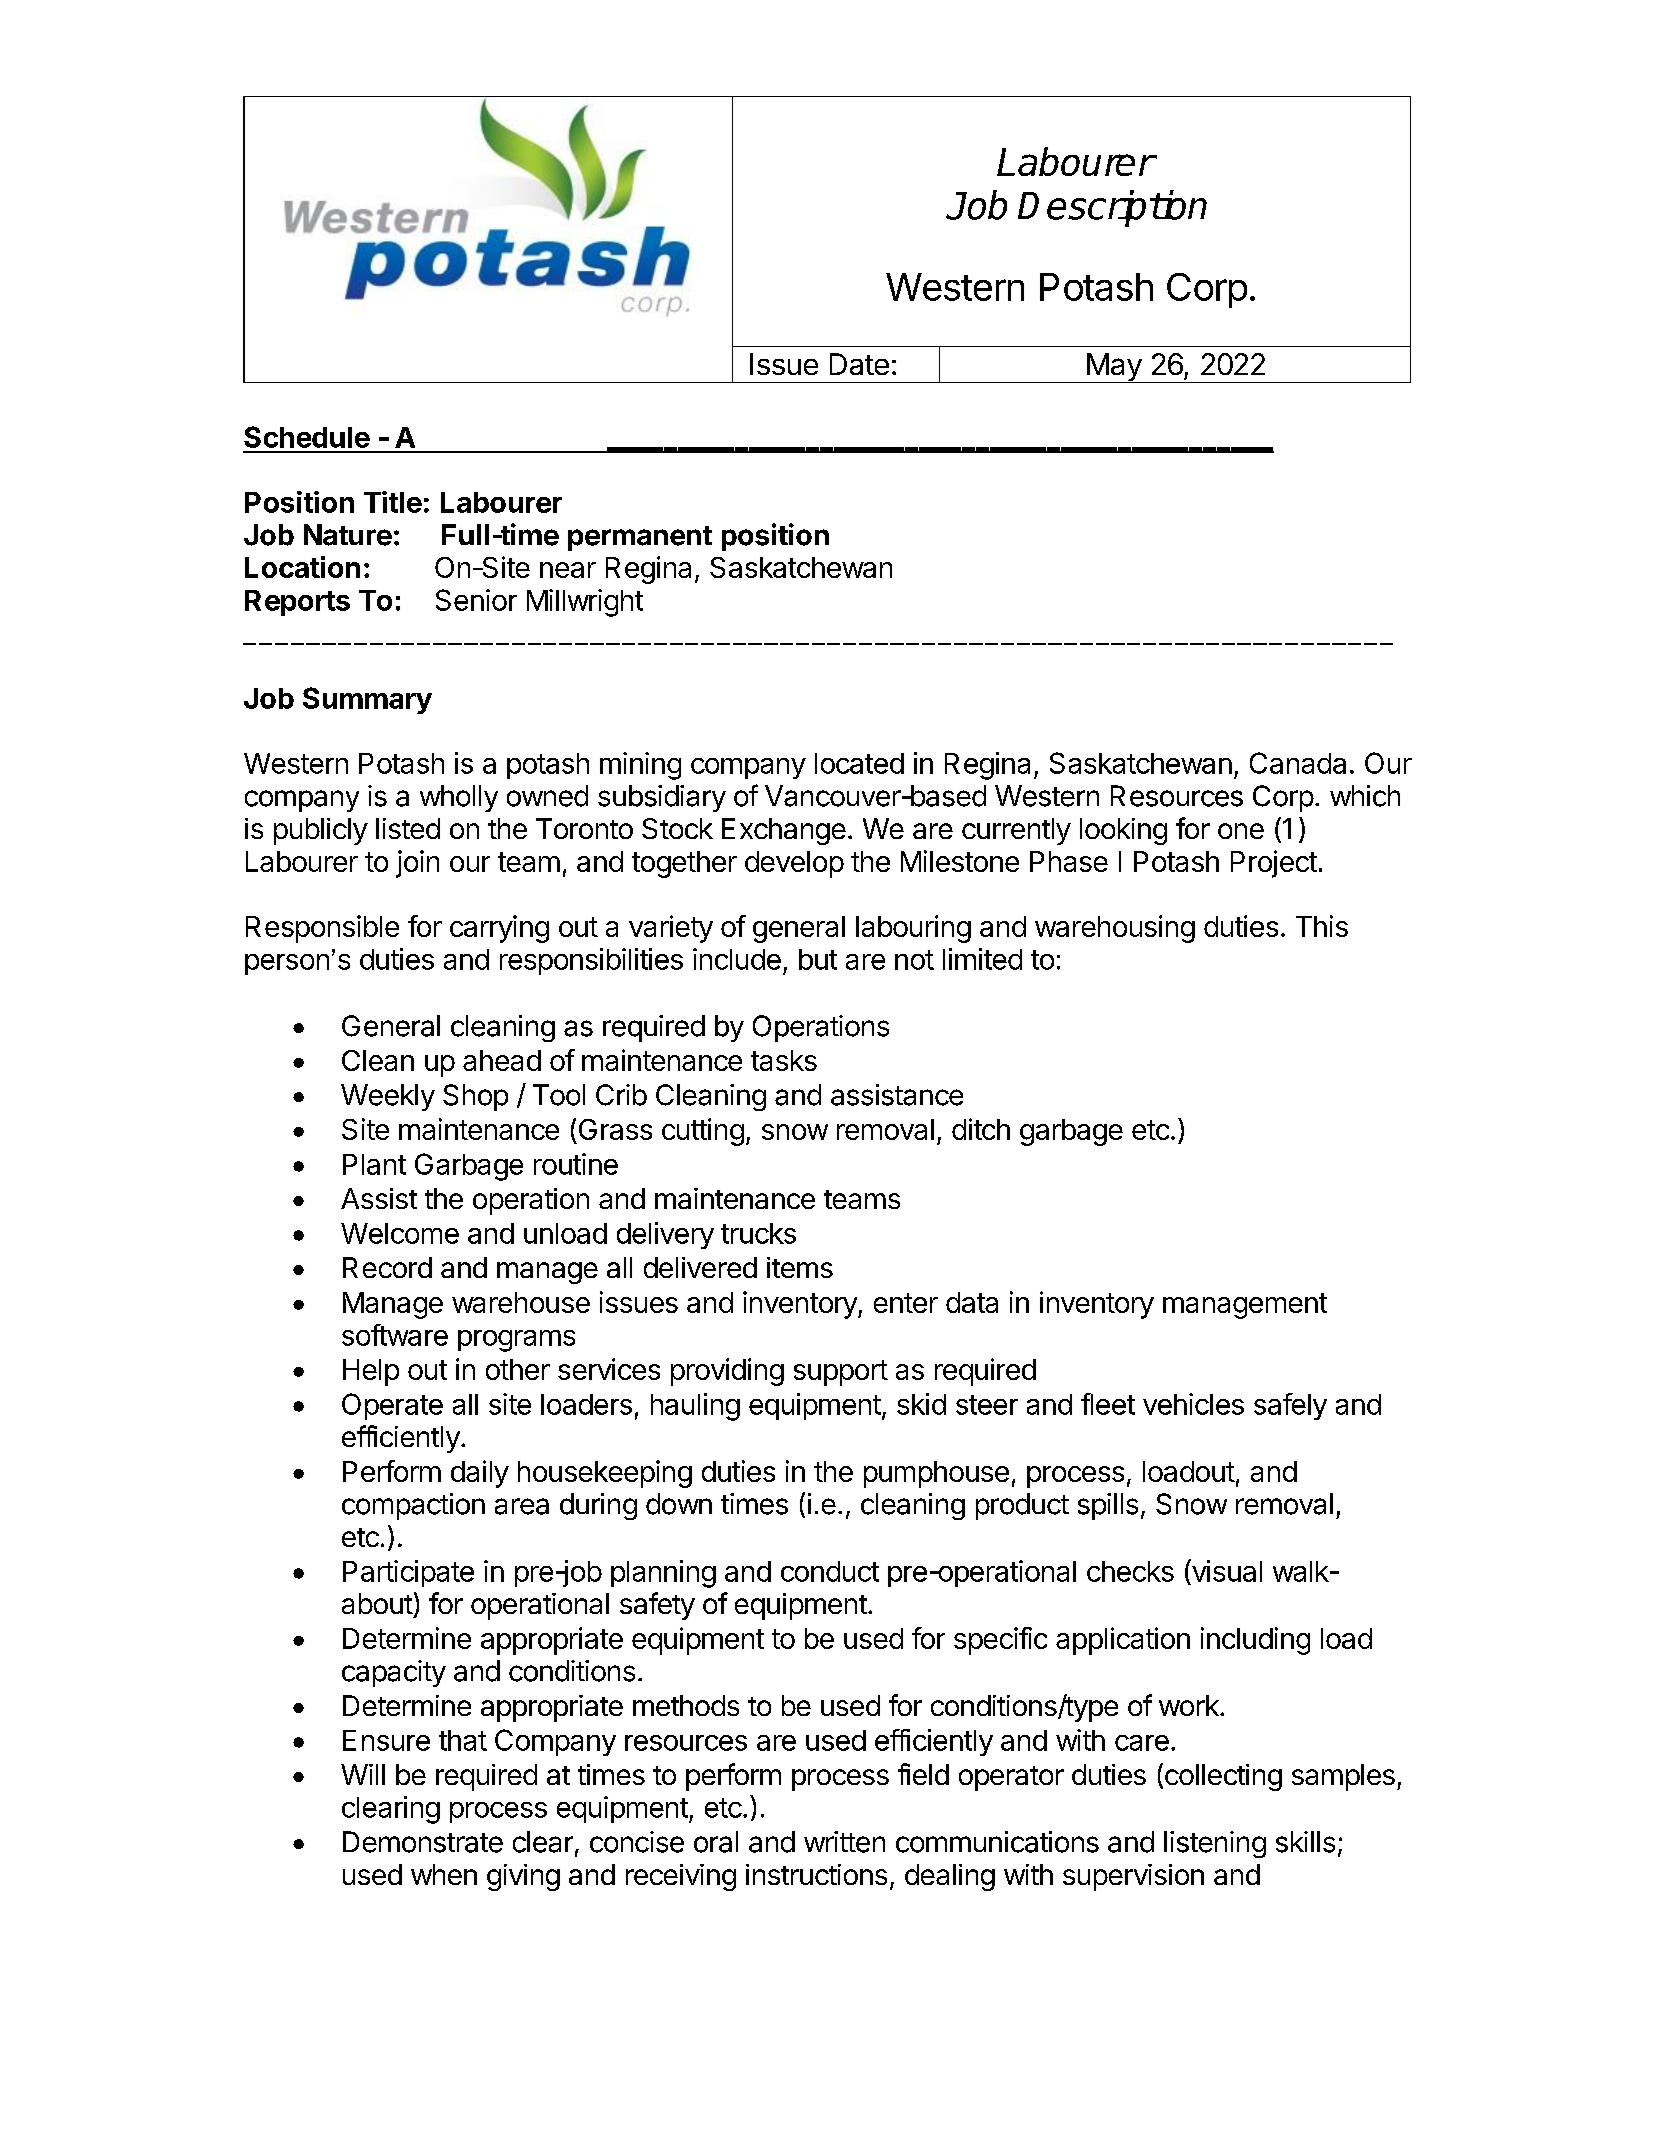  I want to click on Demonstrate, so click(423, 1842).
